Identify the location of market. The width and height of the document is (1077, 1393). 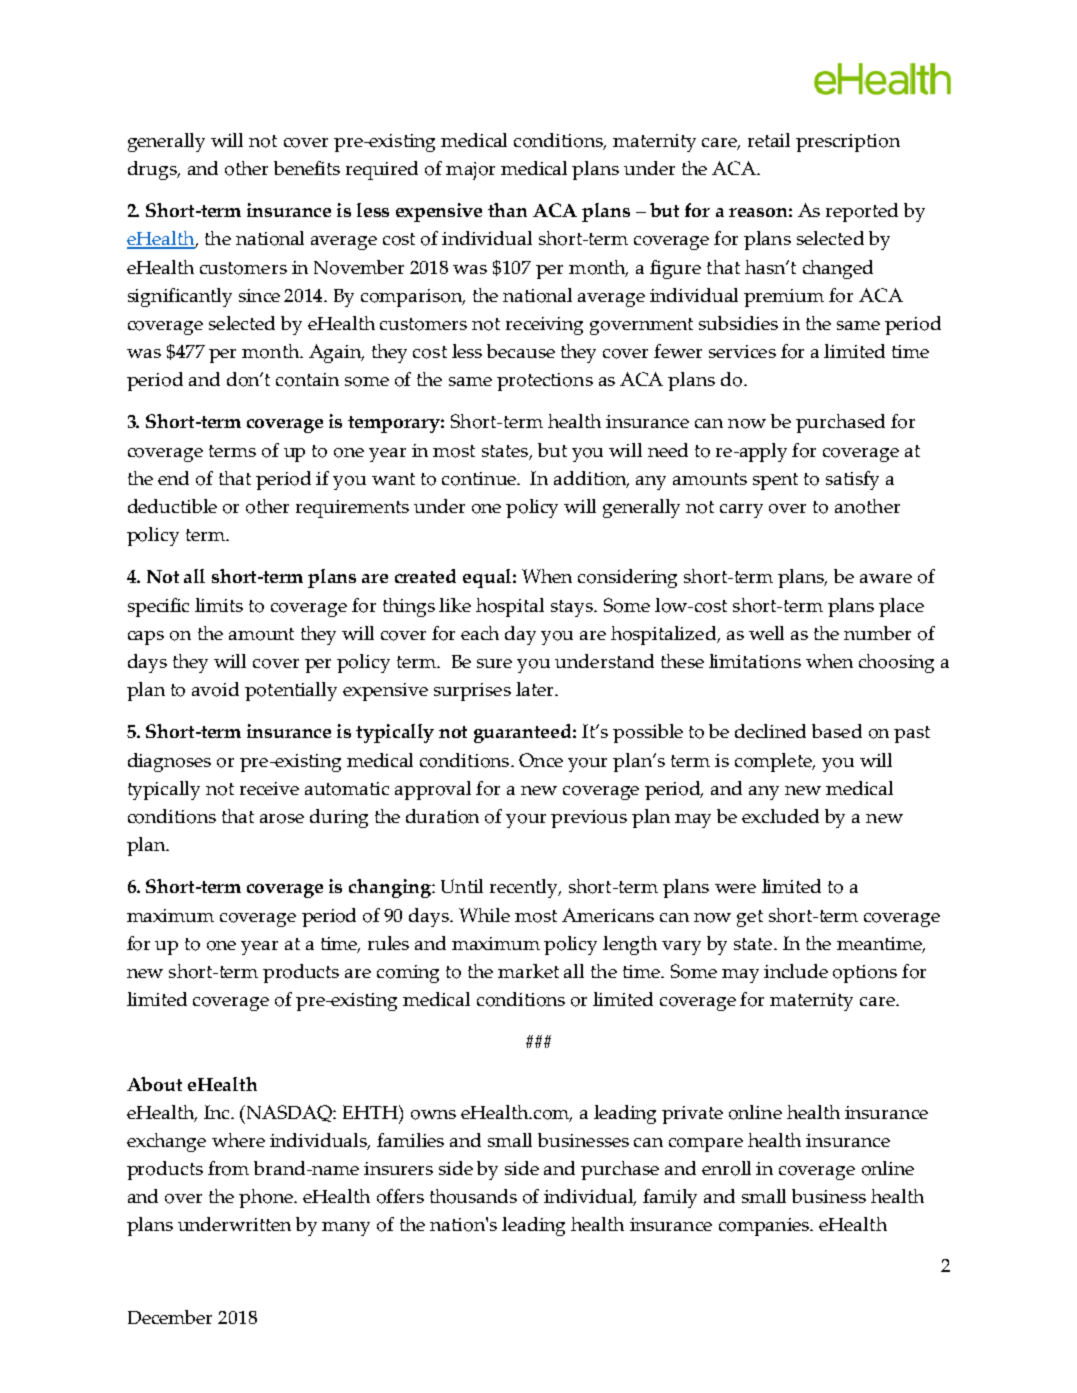
(528, 971).
